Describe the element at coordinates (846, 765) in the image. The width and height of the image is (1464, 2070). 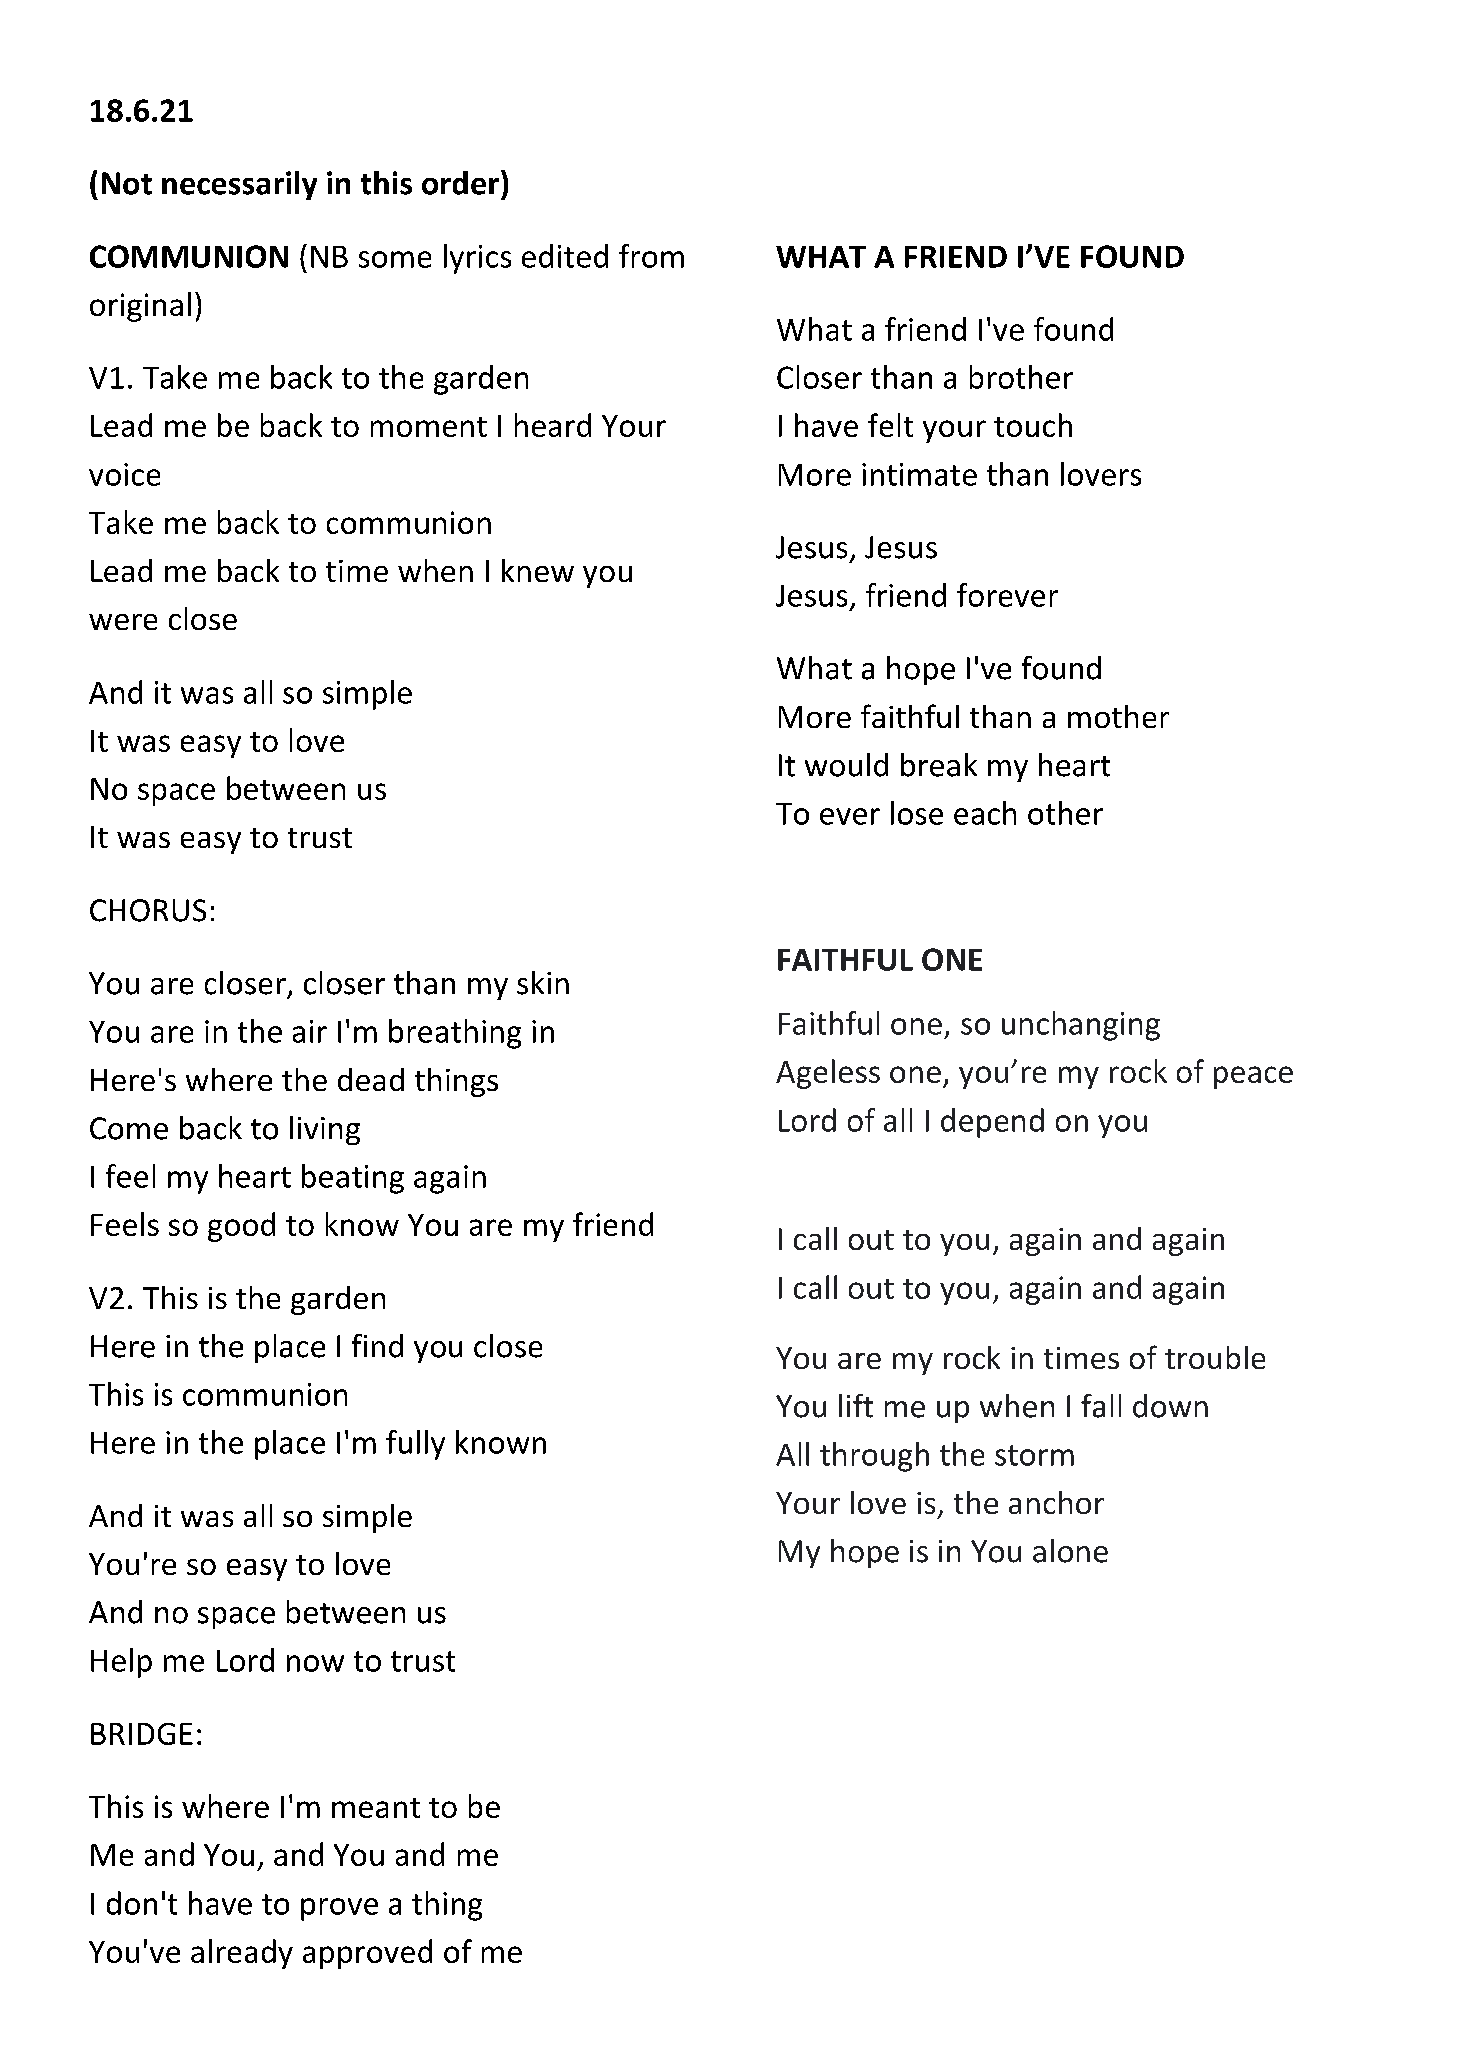
I see `would` at that location.
